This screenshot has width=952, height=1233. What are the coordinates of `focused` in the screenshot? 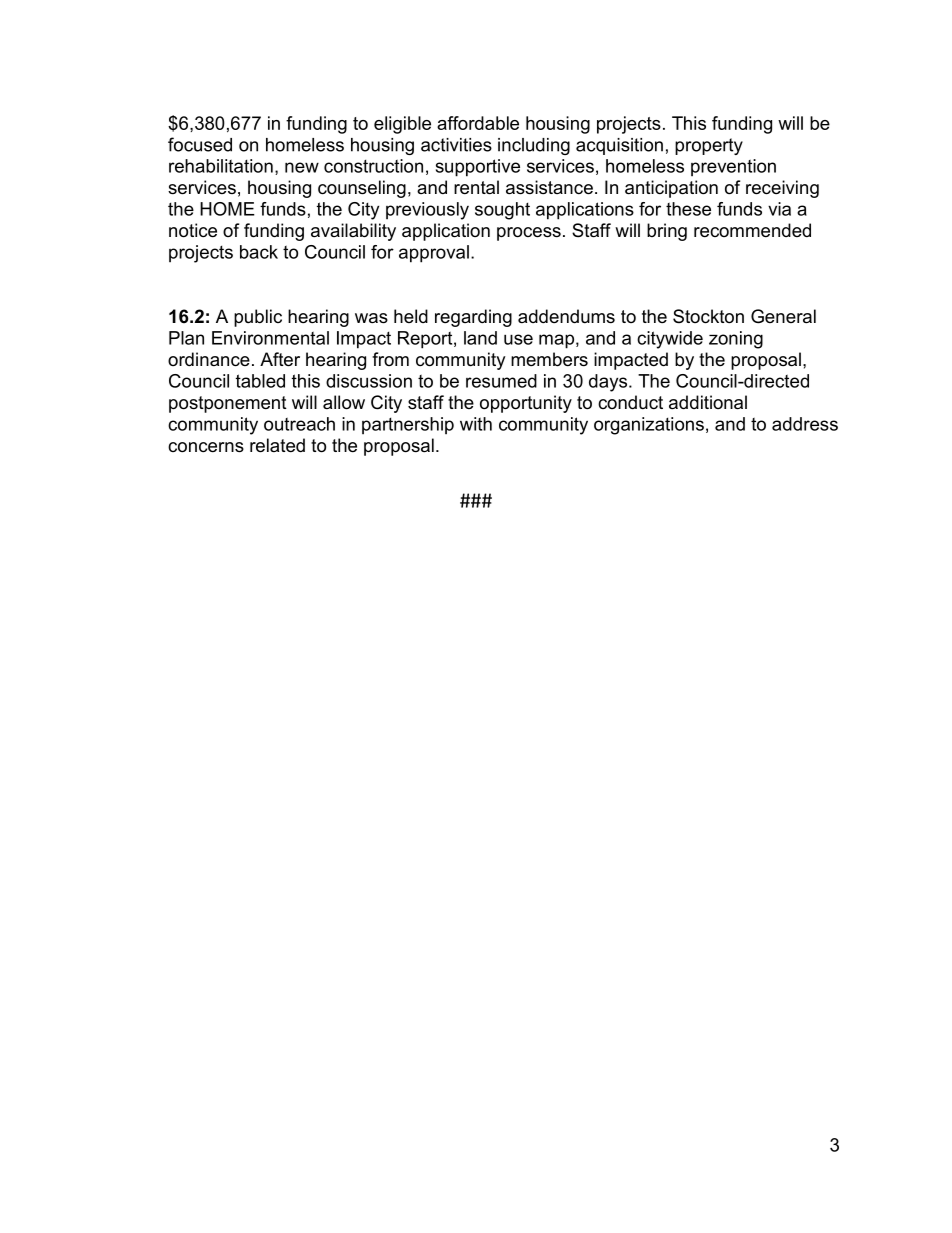 It's located at (200, 144).
